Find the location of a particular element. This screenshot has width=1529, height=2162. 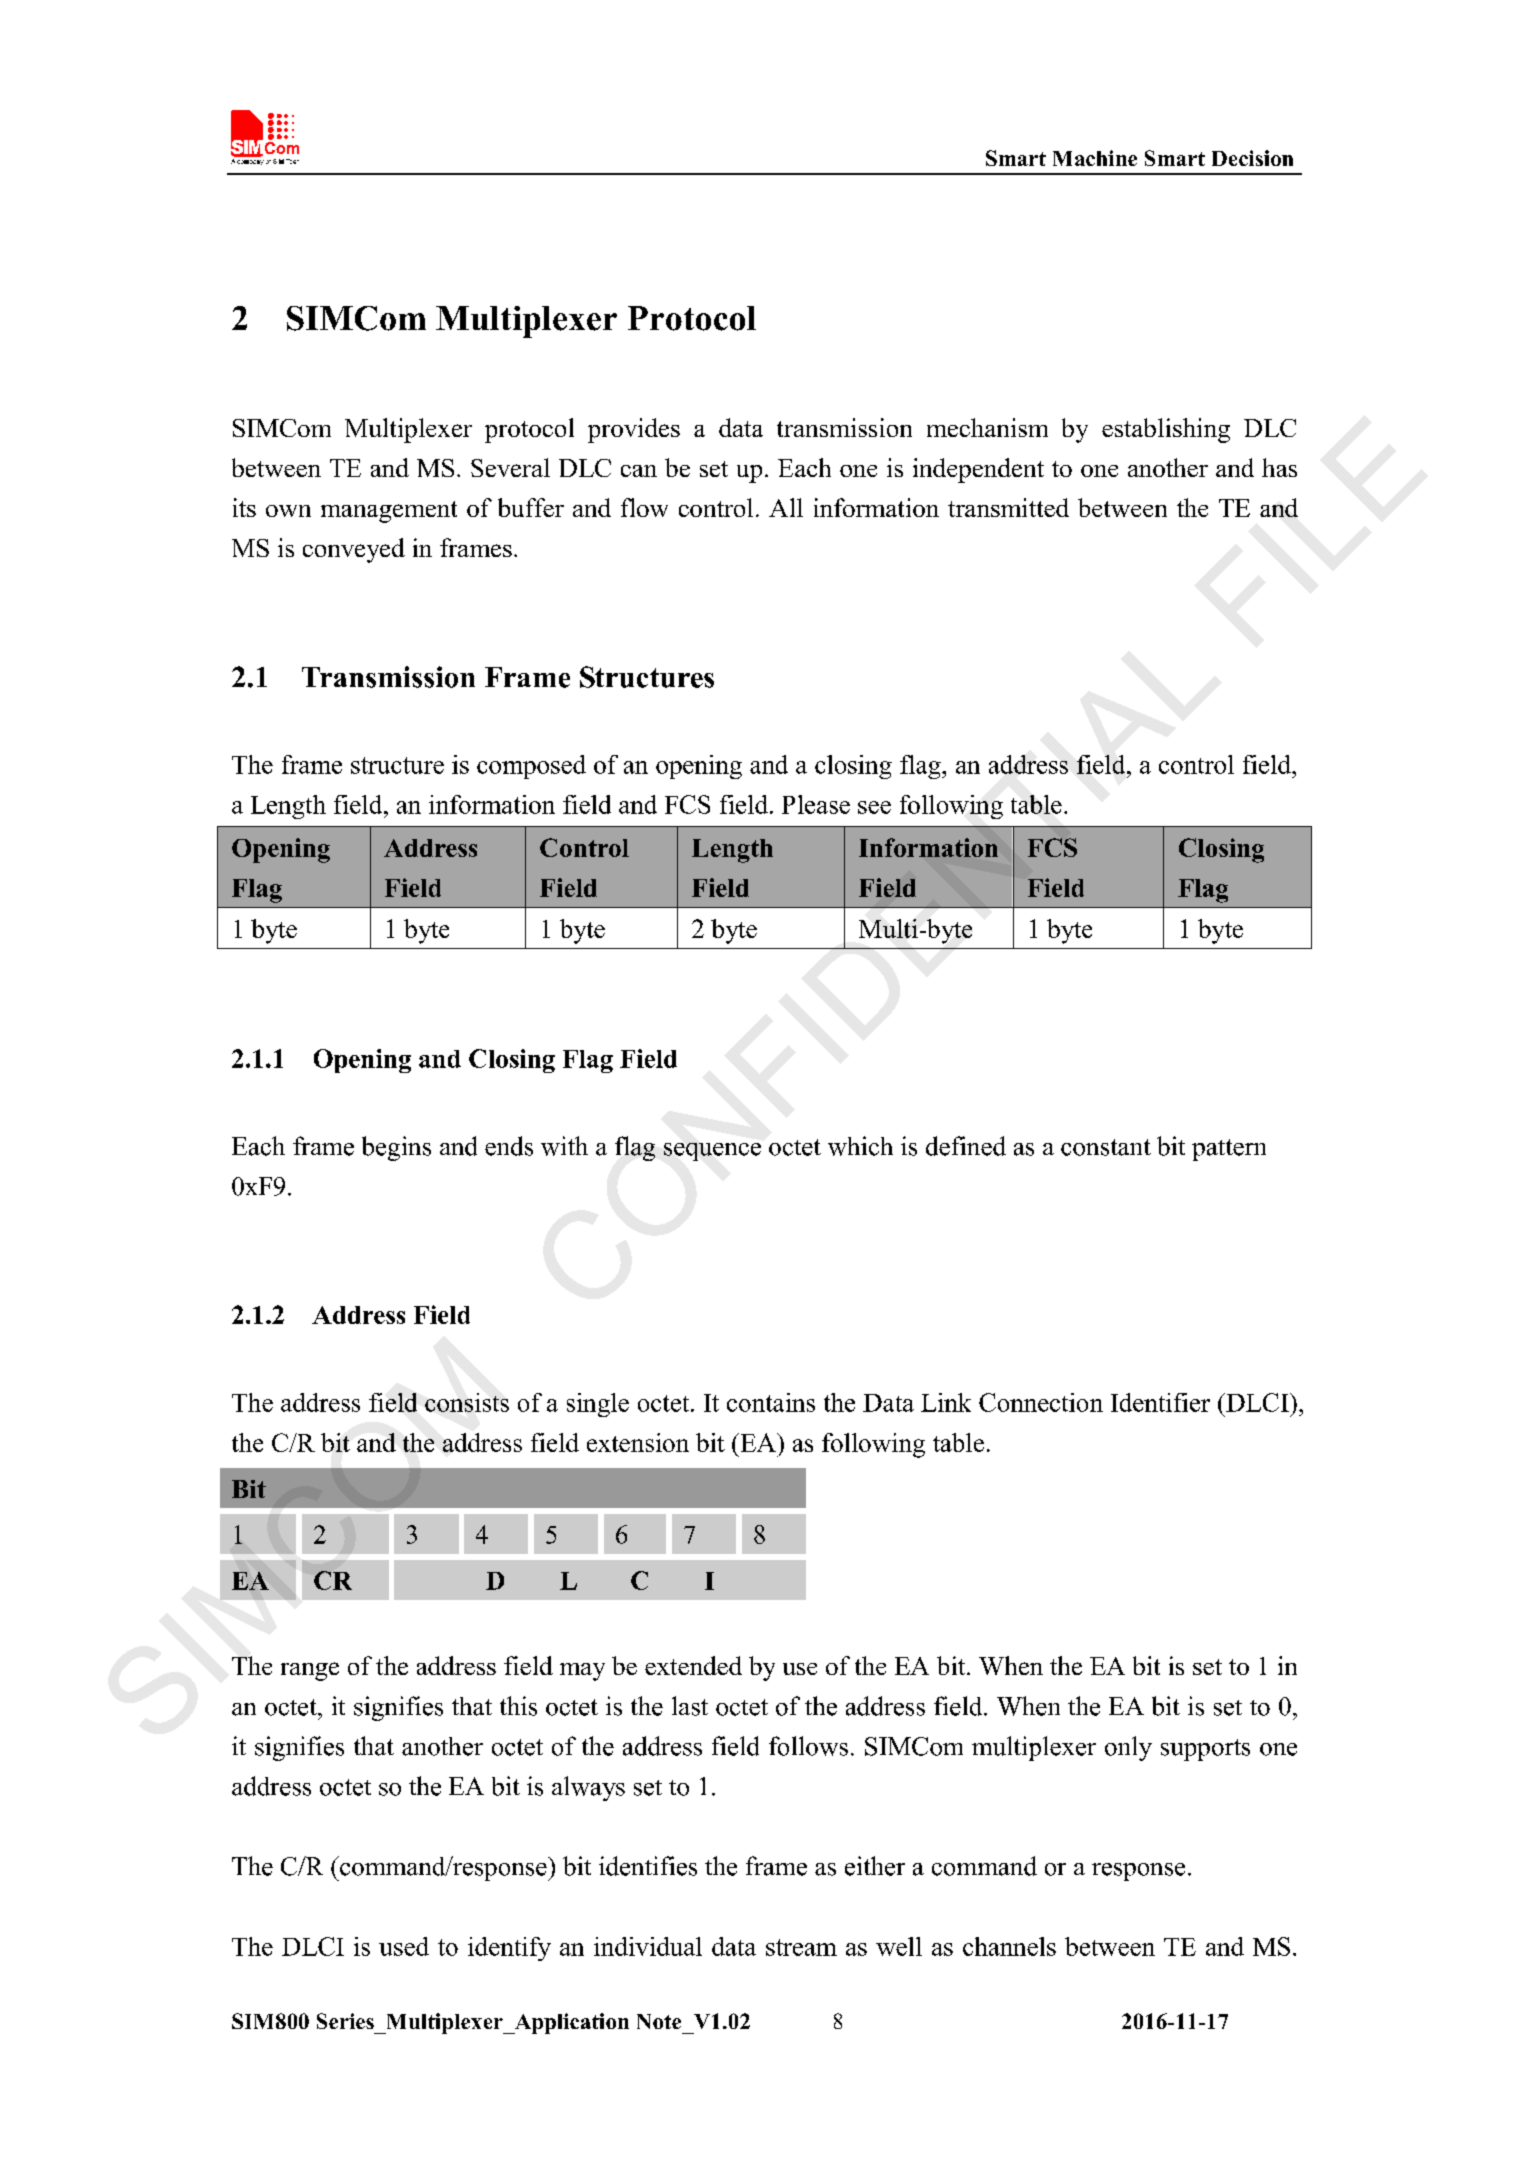

channels is located at coordinates (1009, 1946).
